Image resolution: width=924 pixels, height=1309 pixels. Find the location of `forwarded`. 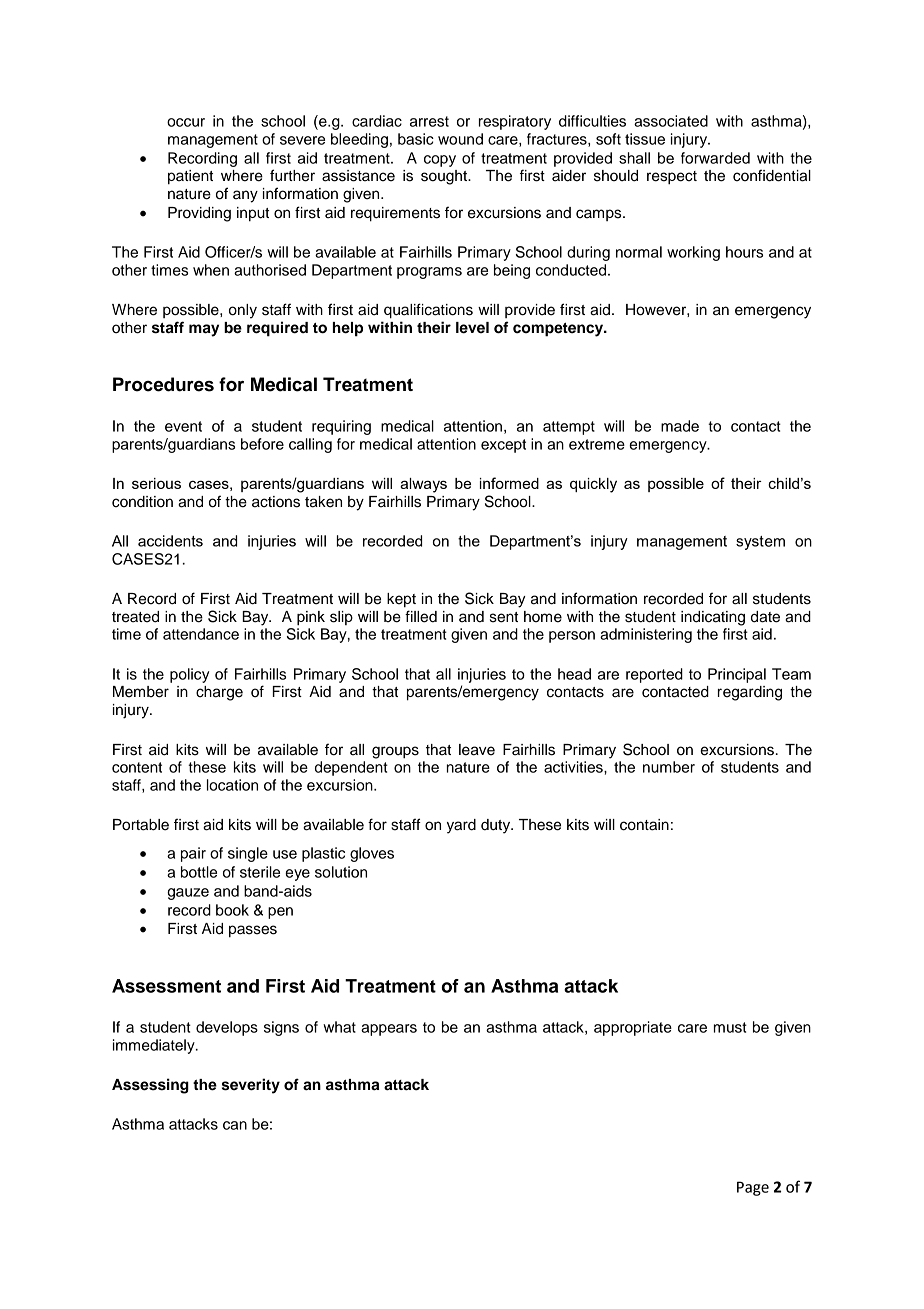

forwarded is located at coordinates (715, 158).
